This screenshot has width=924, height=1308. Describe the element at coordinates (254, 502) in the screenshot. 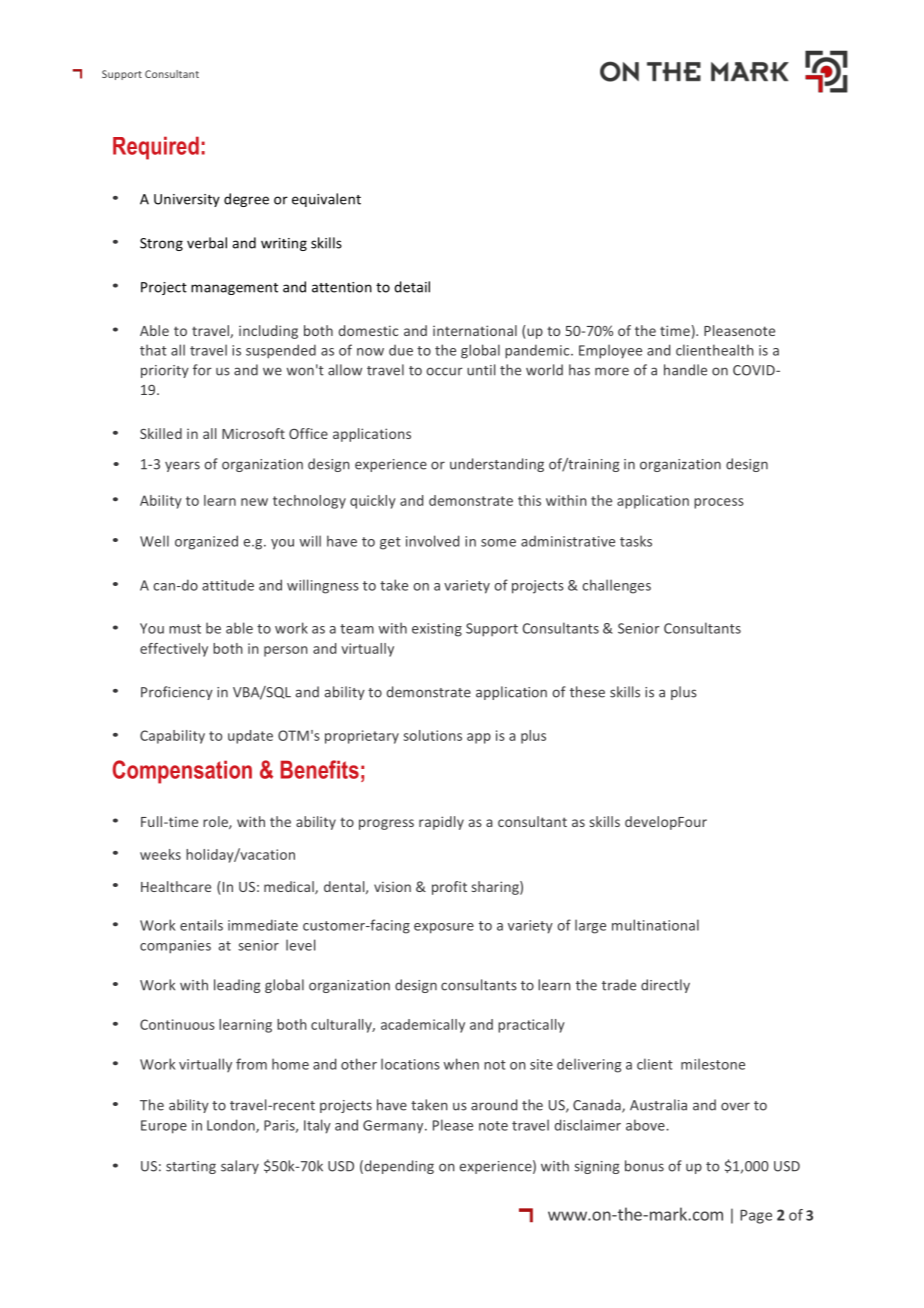

I see `new` at that location.
